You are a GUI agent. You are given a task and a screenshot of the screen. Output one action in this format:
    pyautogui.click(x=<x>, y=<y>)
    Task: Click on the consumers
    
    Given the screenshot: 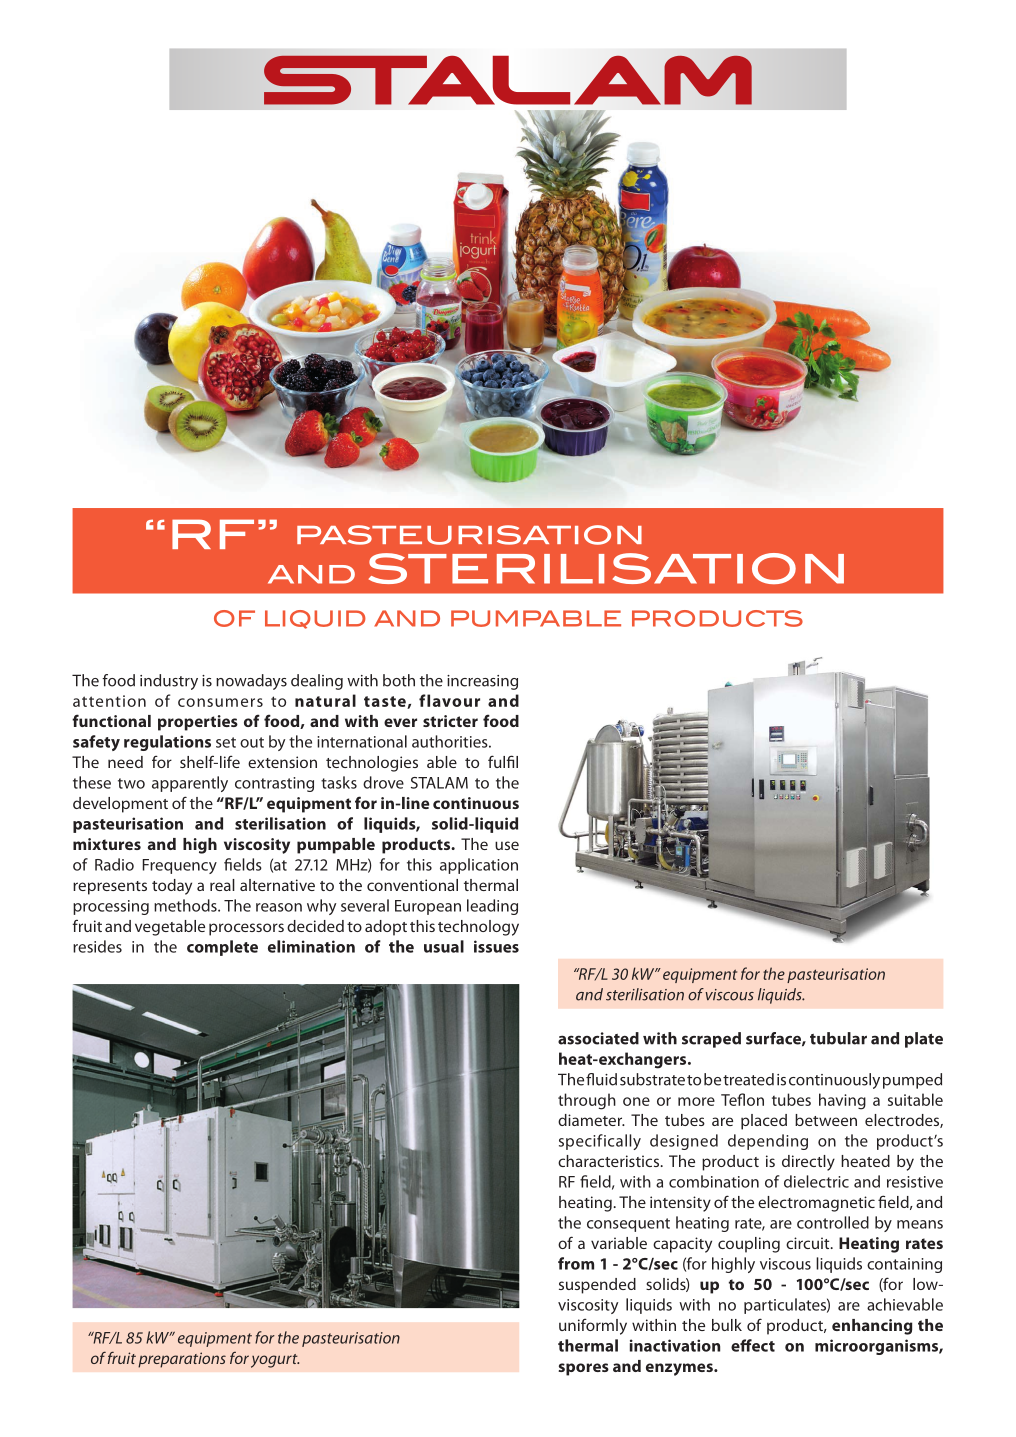 What is the action you would take?
    pyautogui.click(x=220, y=702)
